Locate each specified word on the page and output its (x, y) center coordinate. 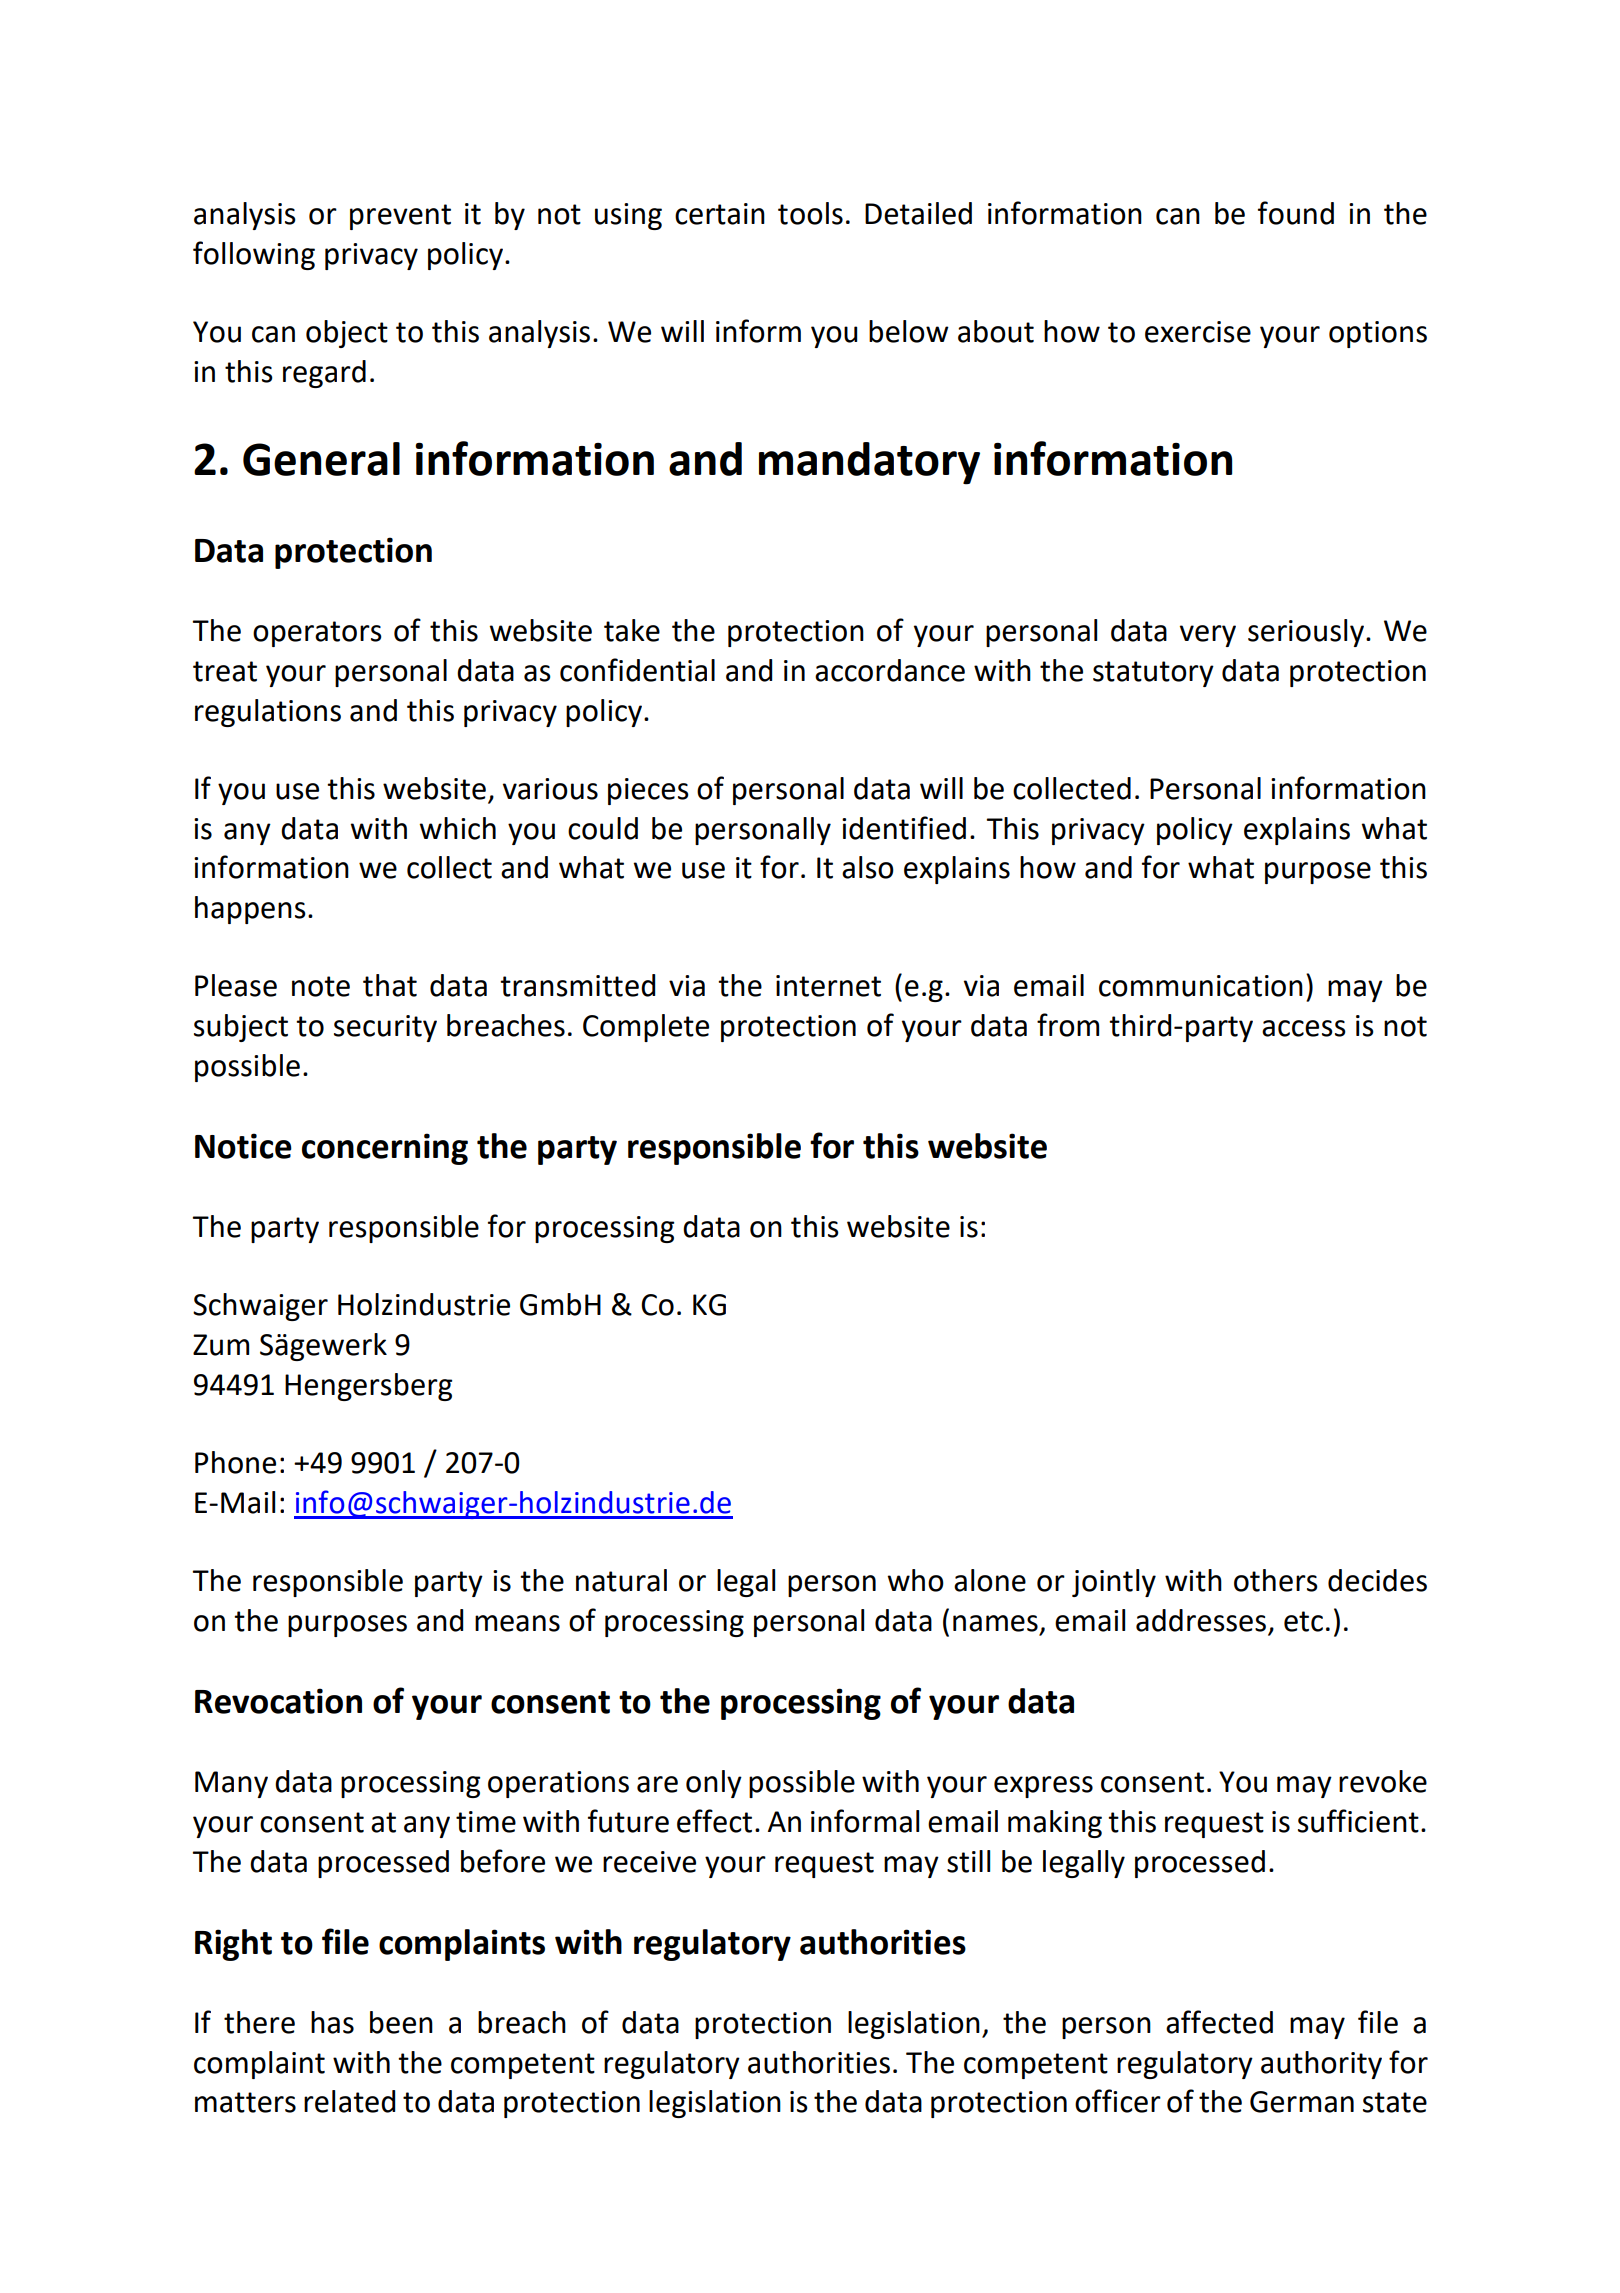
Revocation (278, 1701)
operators (317, 634)
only (714, 1784)
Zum (221, 1345)
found (1296, 213)
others (1276, 1580)
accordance (890, 670)
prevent (400, 217)
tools (810, 213)
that (390, 985)
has (332, 2022)
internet (828, 986)
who (915, 1580)
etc (1303, 1621)
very (1208, 636)
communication (1201, 986)
